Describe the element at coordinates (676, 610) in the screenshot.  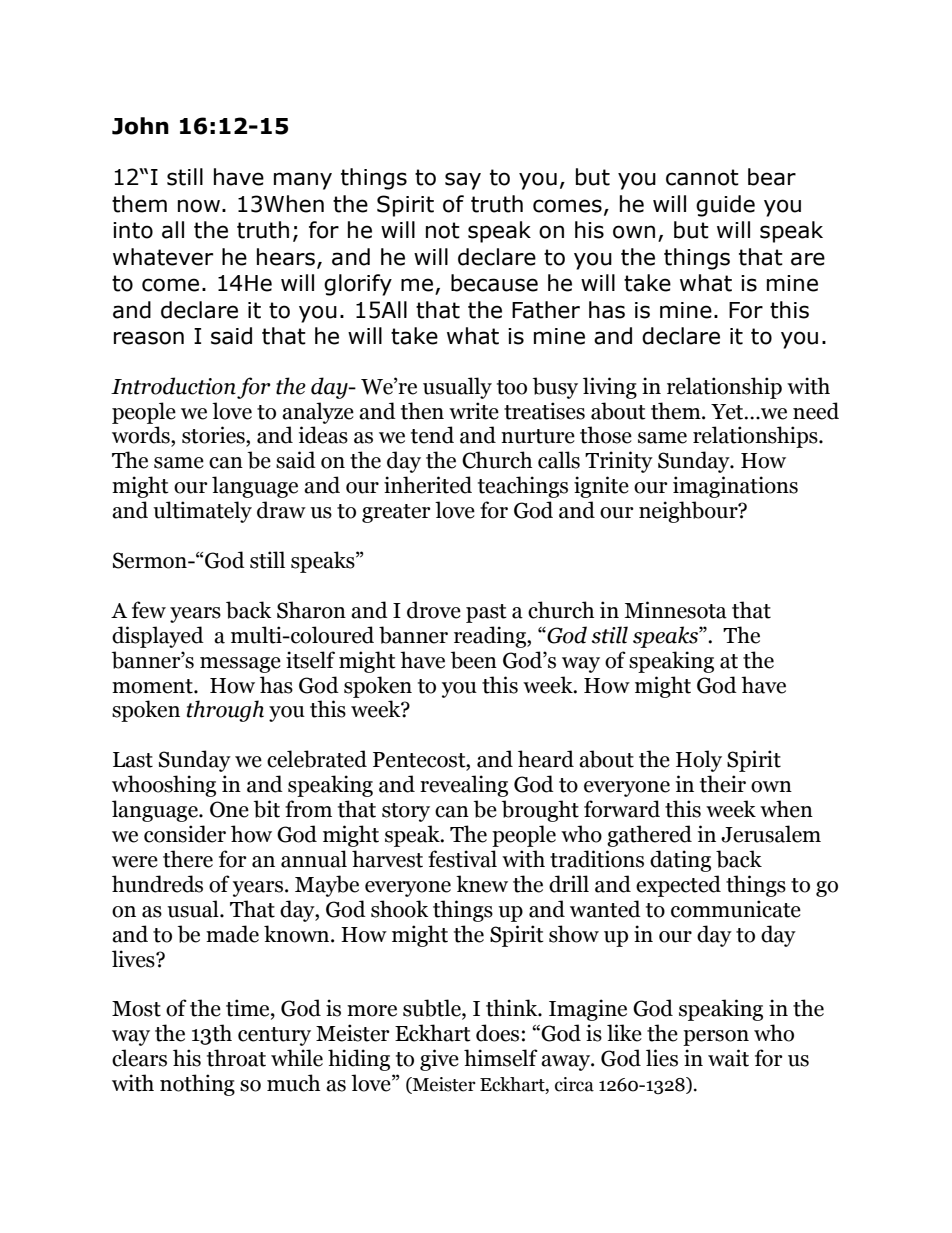
I see `Minnesota` at that location.
